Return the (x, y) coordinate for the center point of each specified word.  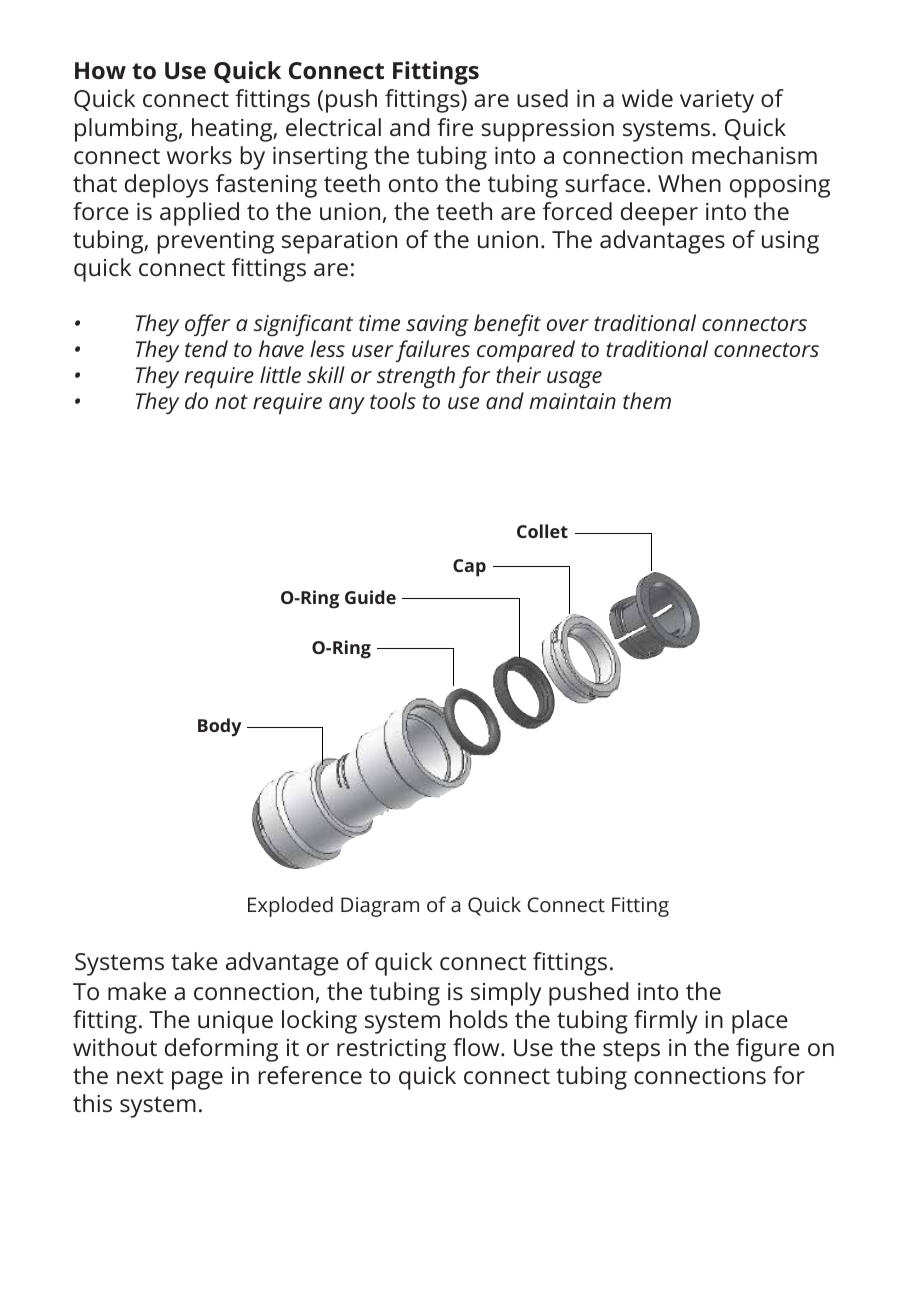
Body (220, 727)
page (197, 1080)
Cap (469, 568)
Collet (542, 531)
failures (433, 351)
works (199, 155)
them (647, 400)
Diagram (380, 907)
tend (206, 348)
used (542, 98)
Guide (370, 597)
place (760, 1022)
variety (717, 101)
